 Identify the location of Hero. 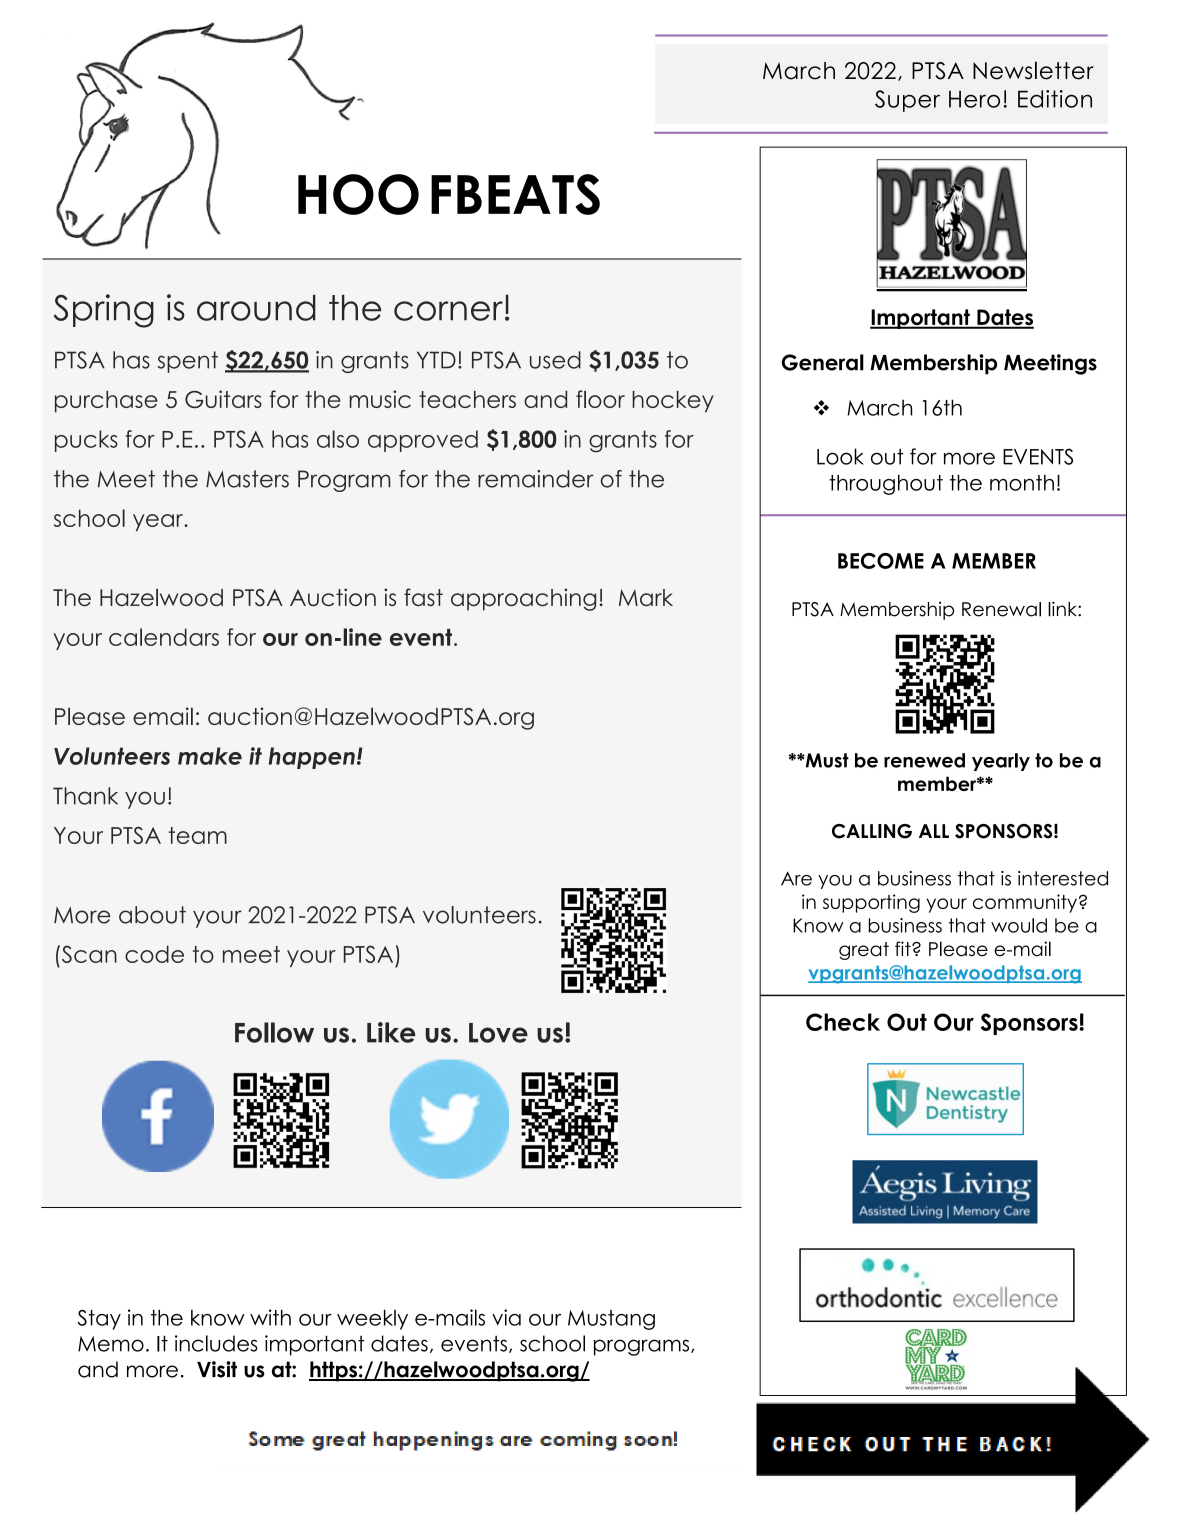
(974, 99).
